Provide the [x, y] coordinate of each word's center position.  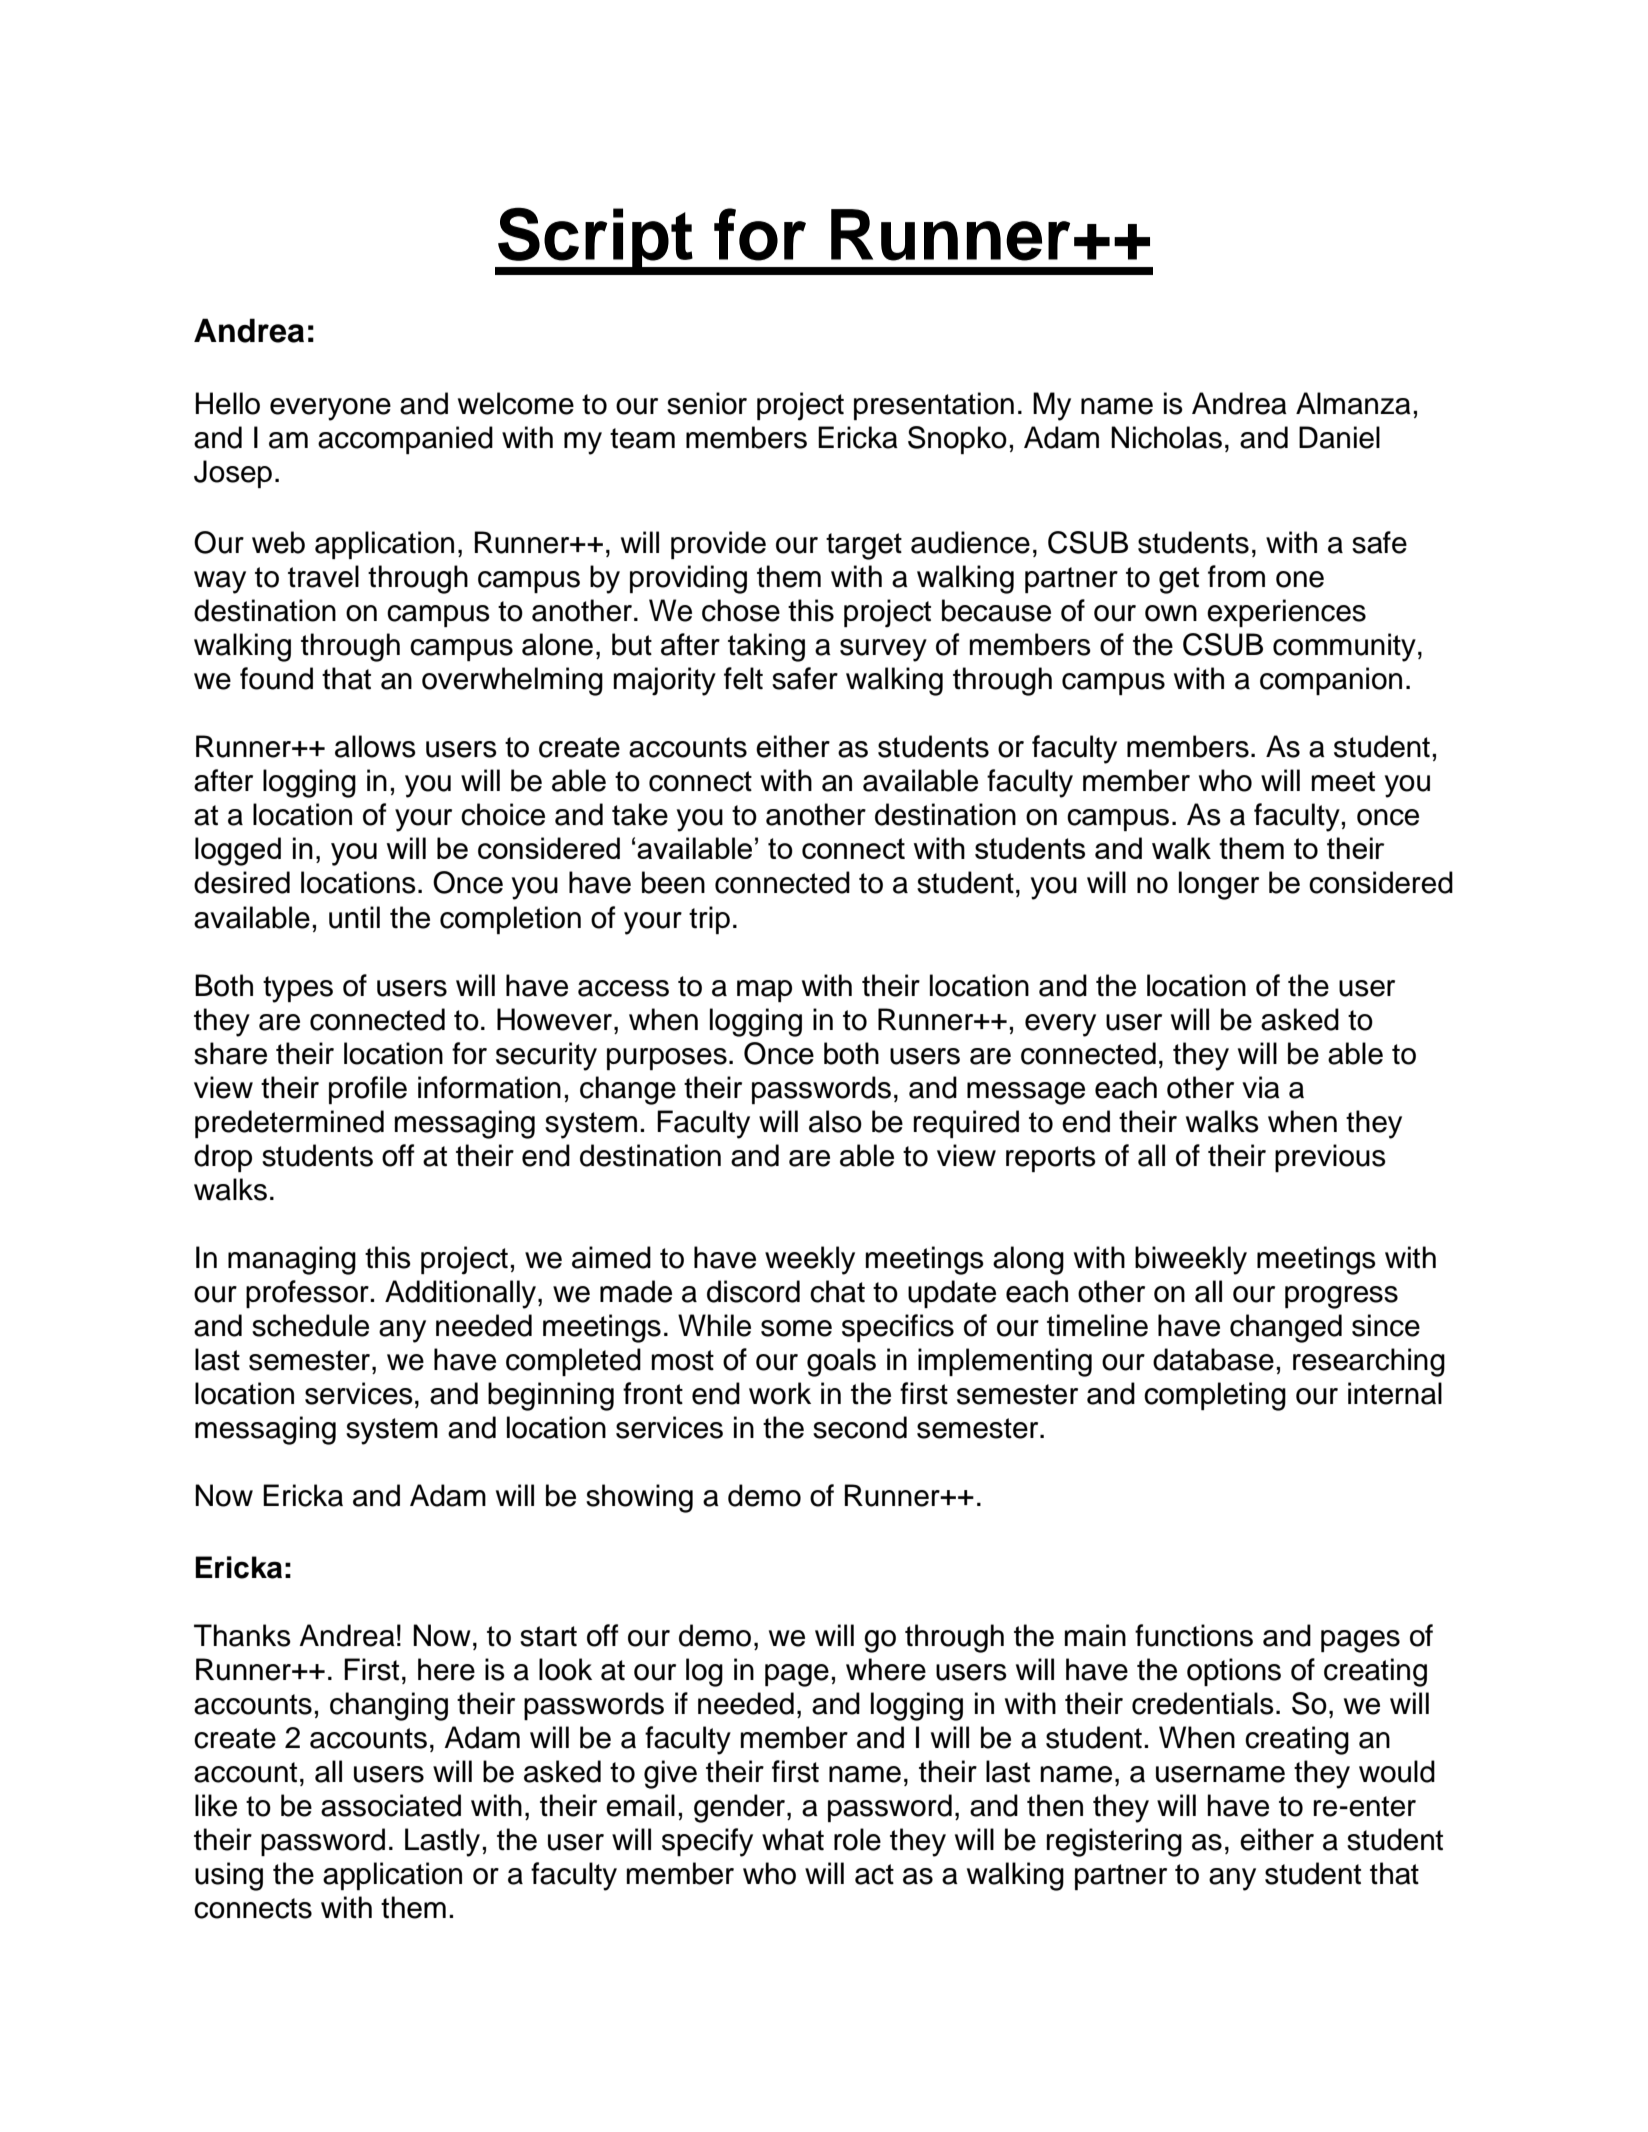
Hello [228, 403]
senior [707, 403]
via [1261, 1087]
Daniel [1339, 437]
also [835, 1121]
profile [368, 1090]
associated [391, 1805]
